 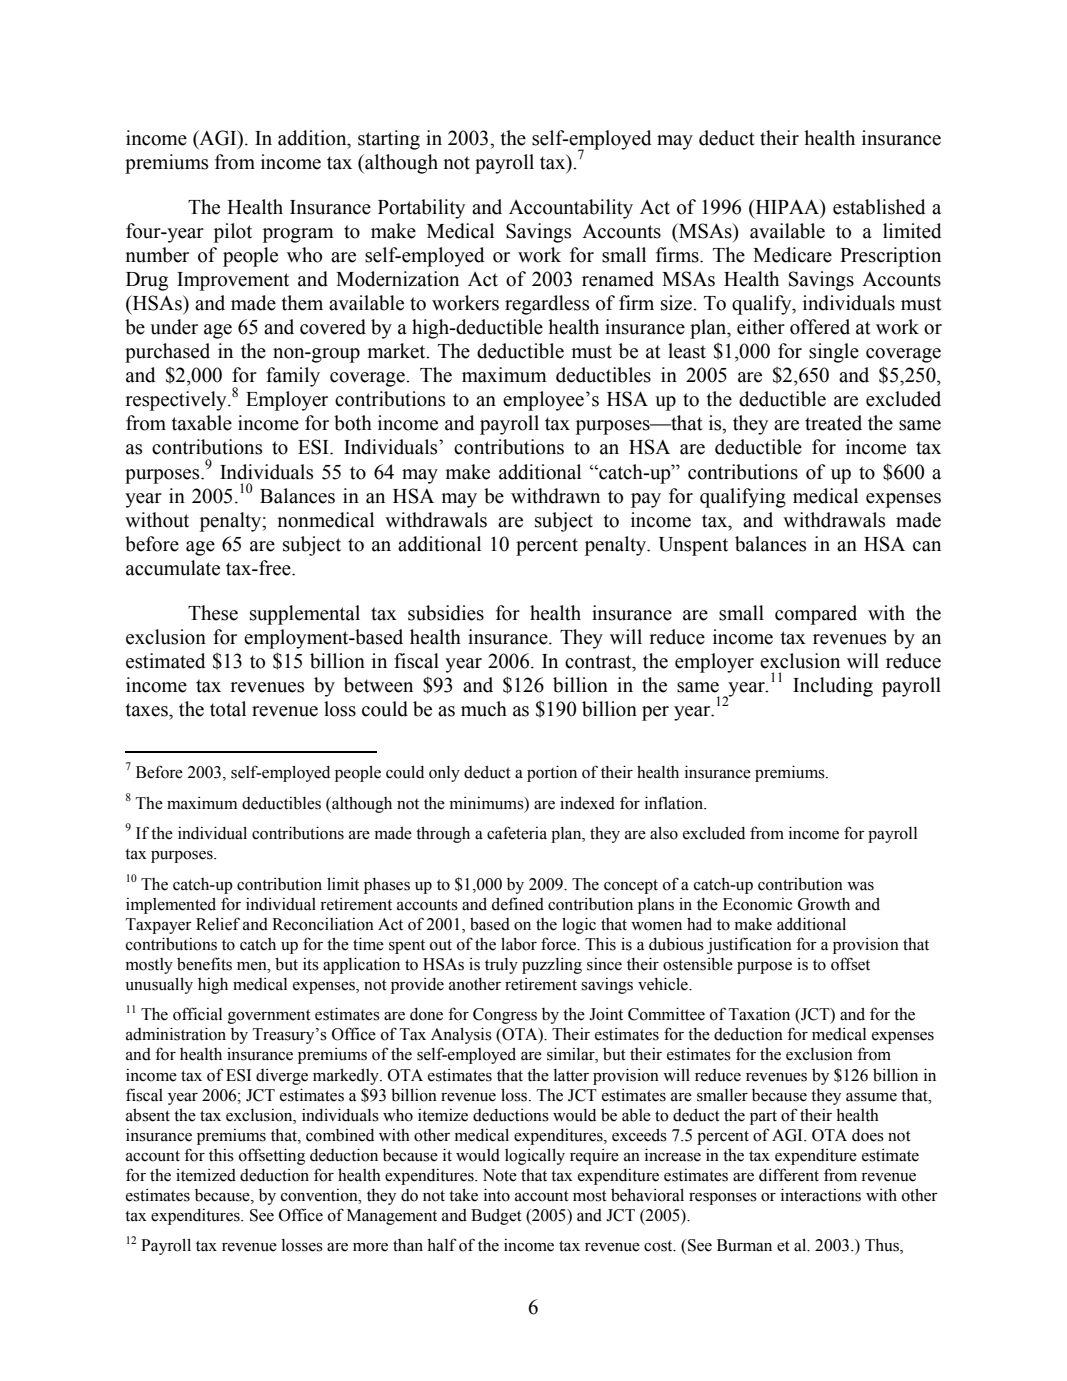 I want to click on Including, so click(x=833, y=687).
